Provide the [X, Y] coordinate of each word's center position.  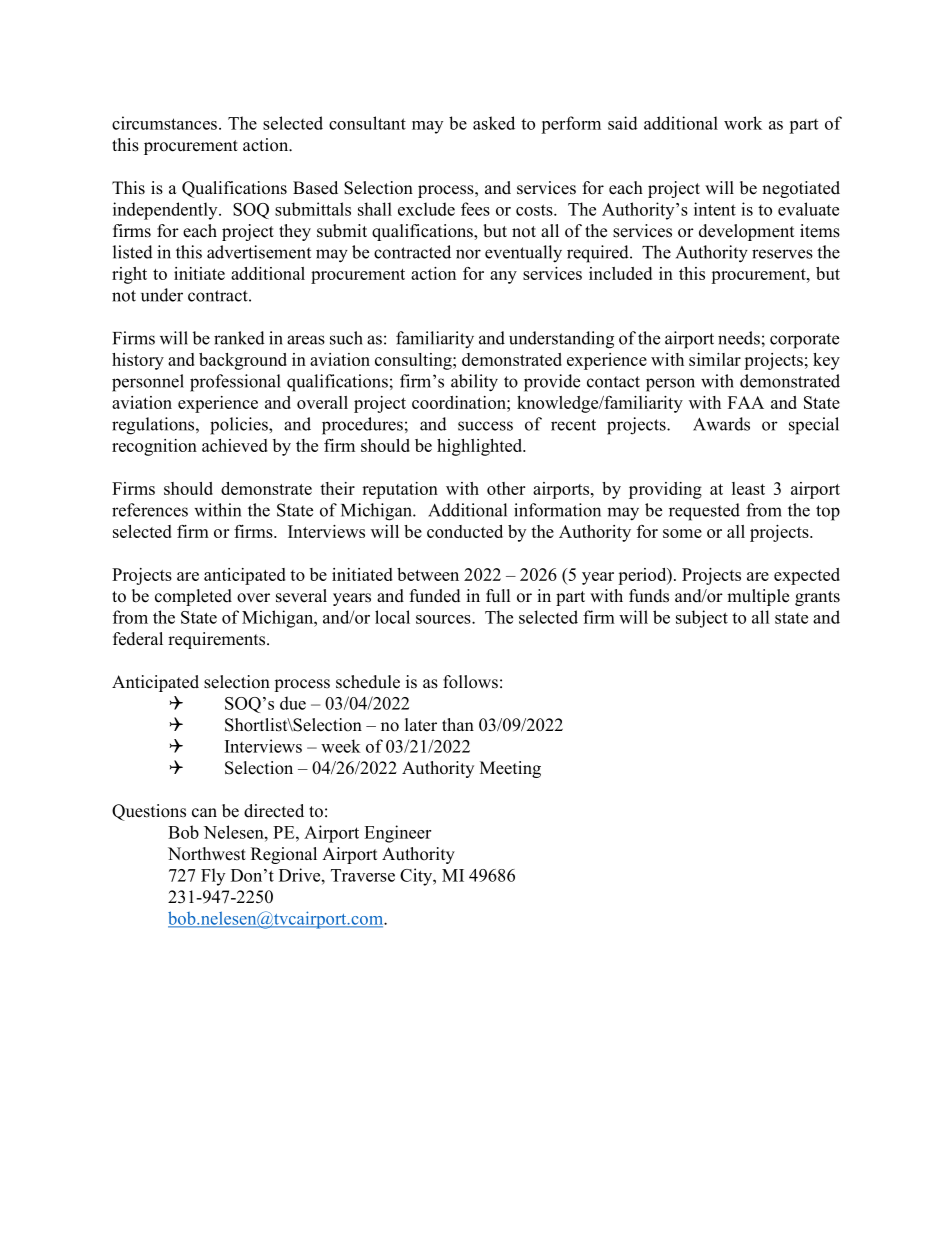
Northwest [207, 854]
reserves [782, 254]
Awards [721, 424]
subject [702, 619]
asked [494, 123]
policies [240, 426]
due [293, 703]
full [498, 596]
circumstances [164, 123]
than [458, 724]
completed [193, 597]
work [743, 123]
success [485, 426]
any [503, 277]
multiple [758, 597]
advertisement [259, 252]
